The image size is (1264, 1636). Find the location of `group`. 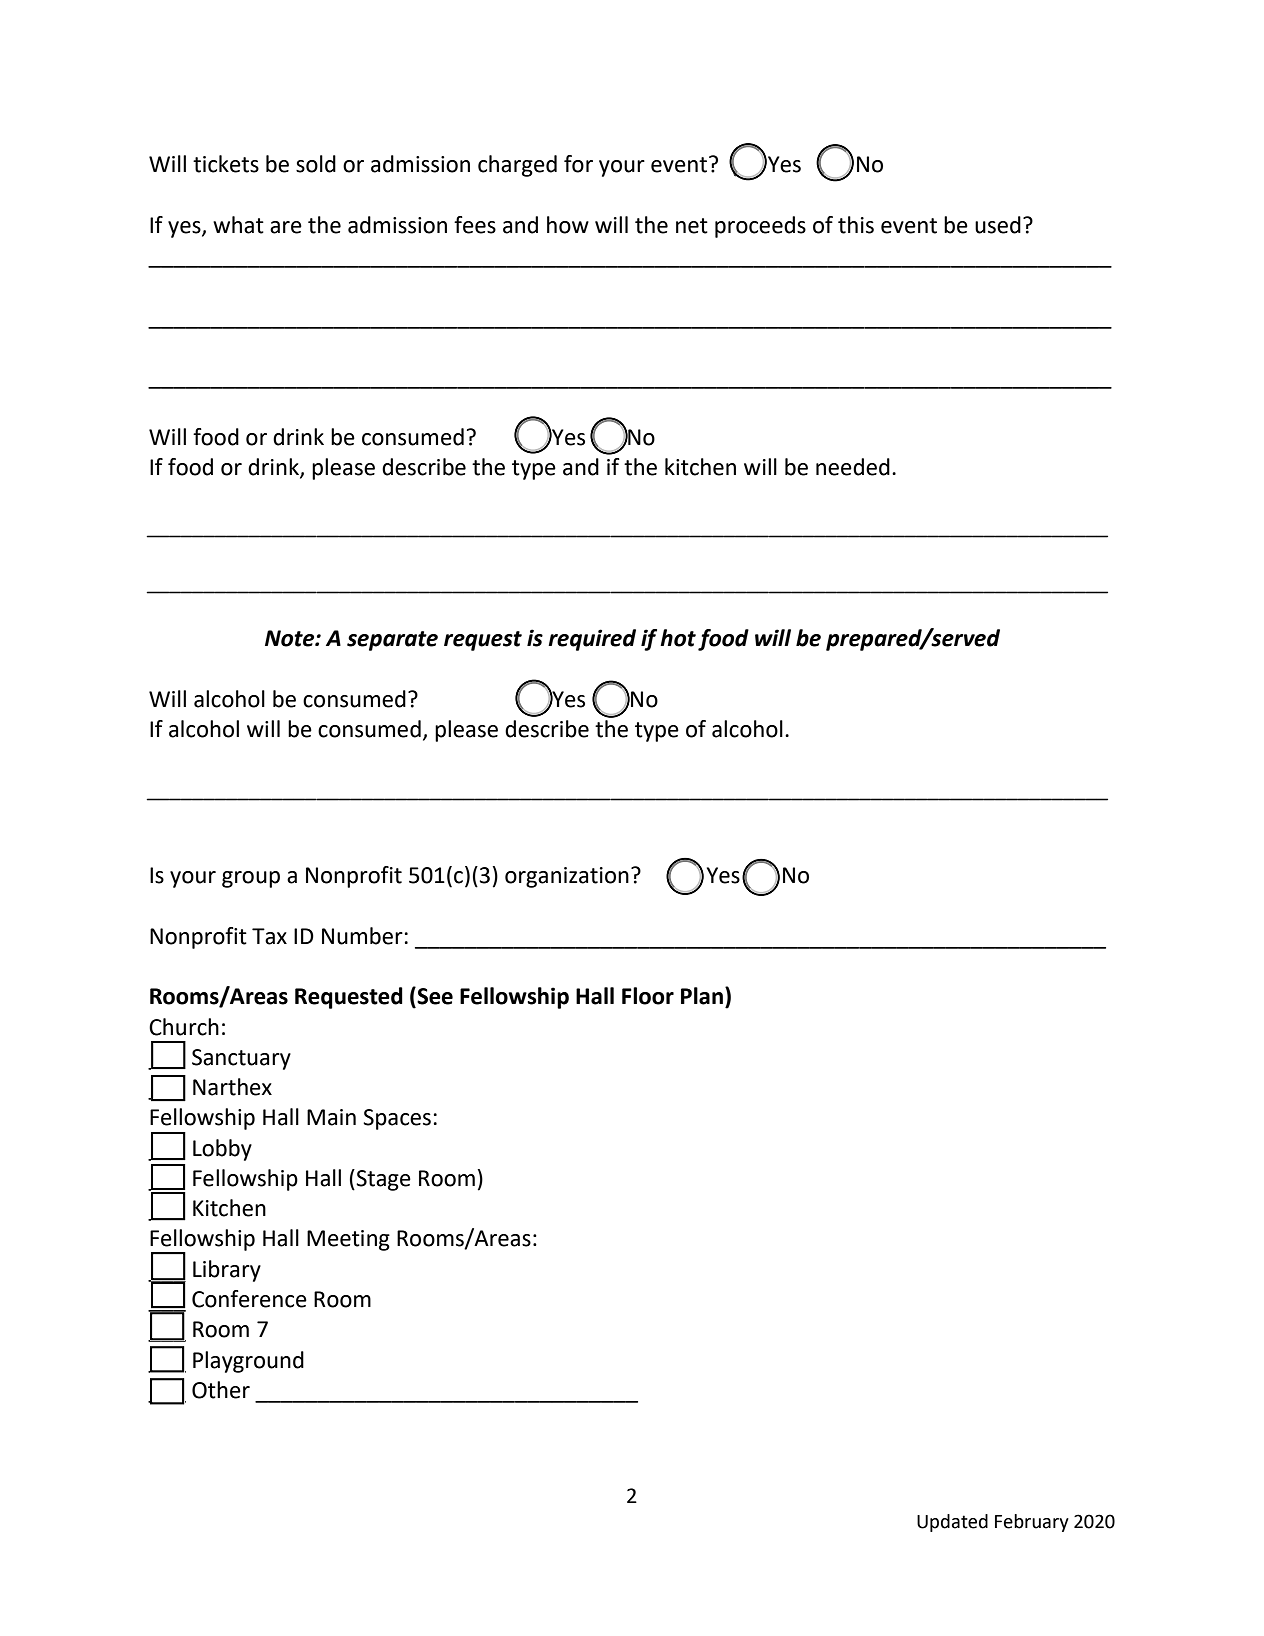

group is located at coordinates (251, 879).
